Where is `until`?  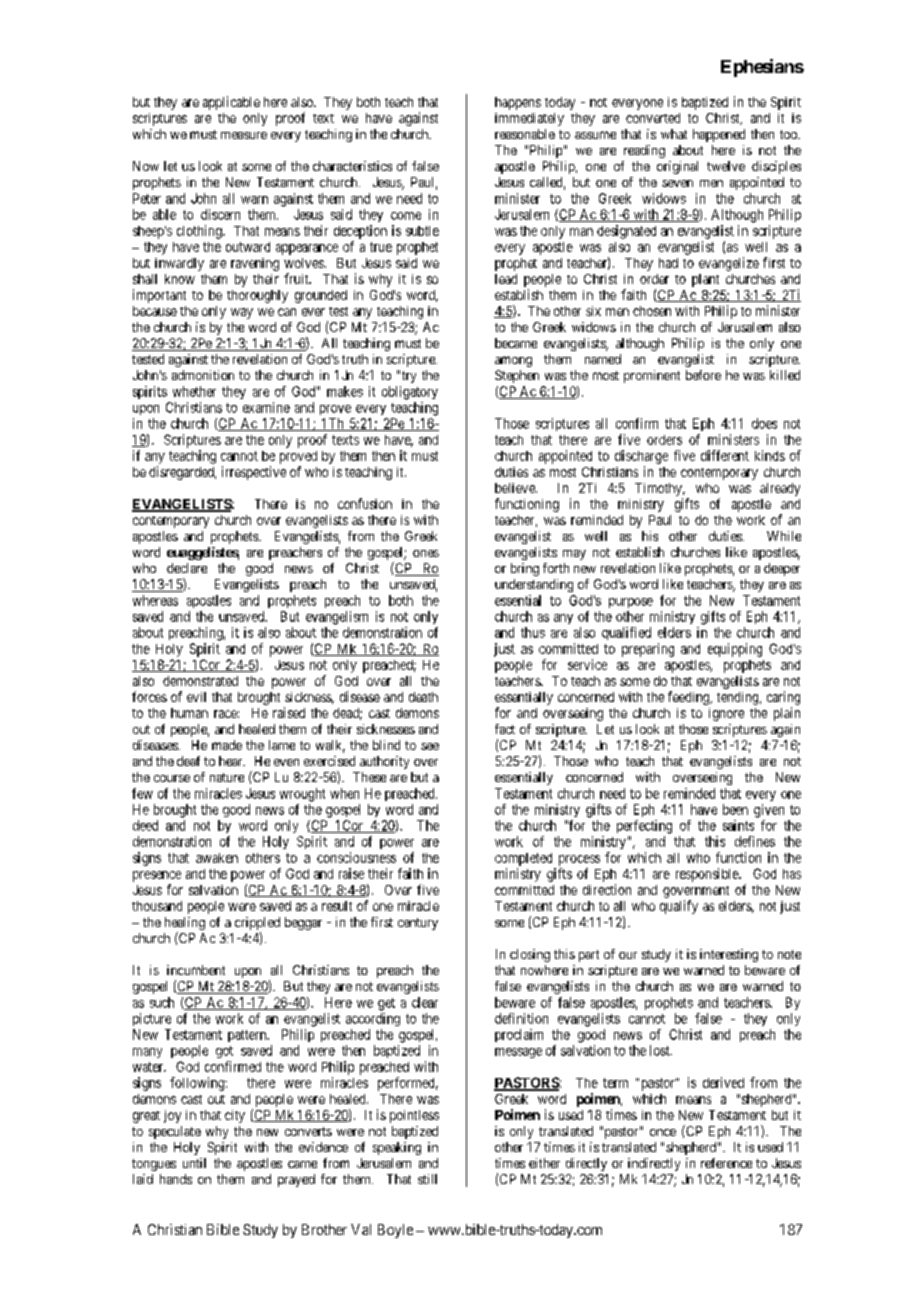
until is located at coordinates (194, 1163).
